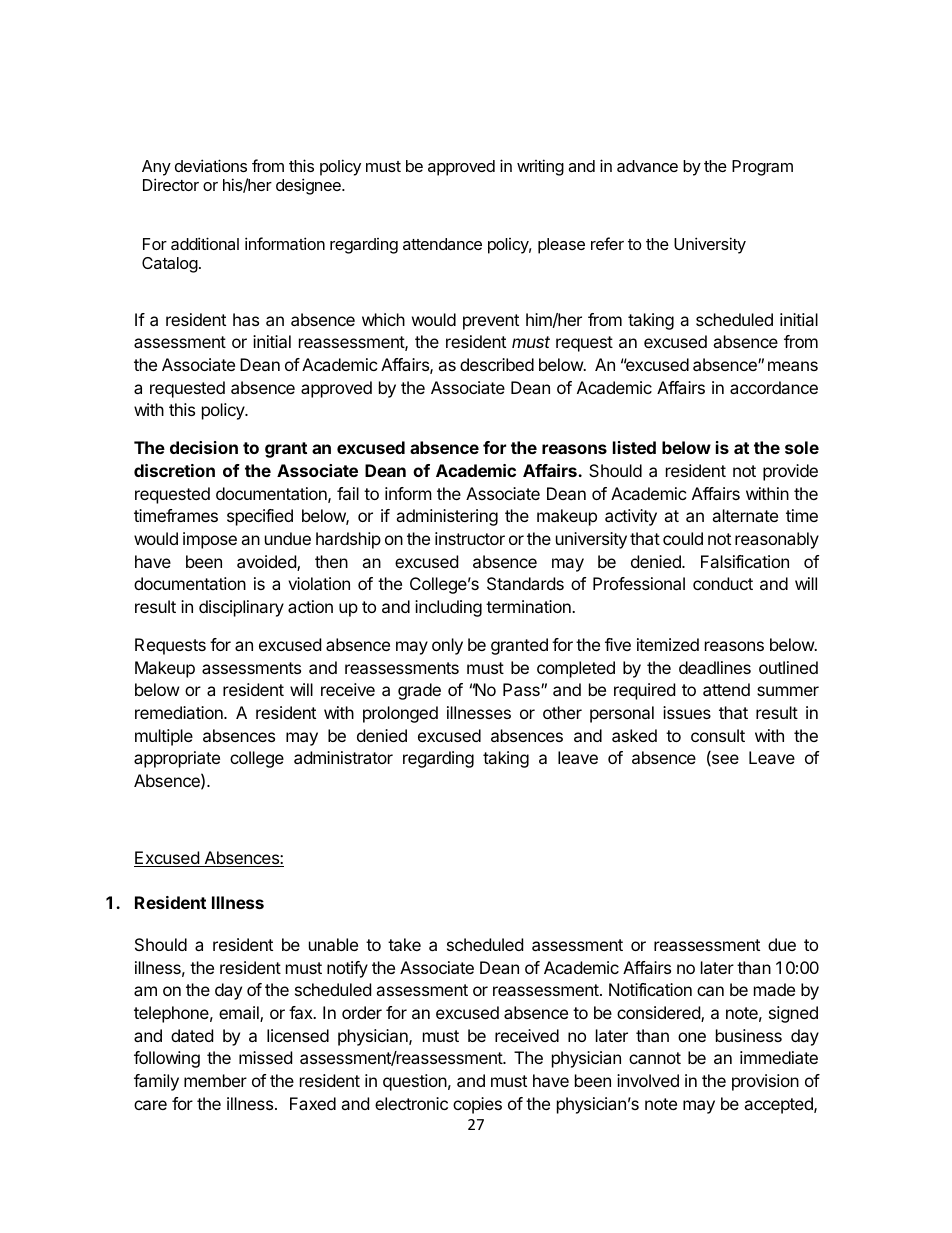 The width and height of the screenshot is (952, 1233). I want to click on provision, so click(765, 1082).
